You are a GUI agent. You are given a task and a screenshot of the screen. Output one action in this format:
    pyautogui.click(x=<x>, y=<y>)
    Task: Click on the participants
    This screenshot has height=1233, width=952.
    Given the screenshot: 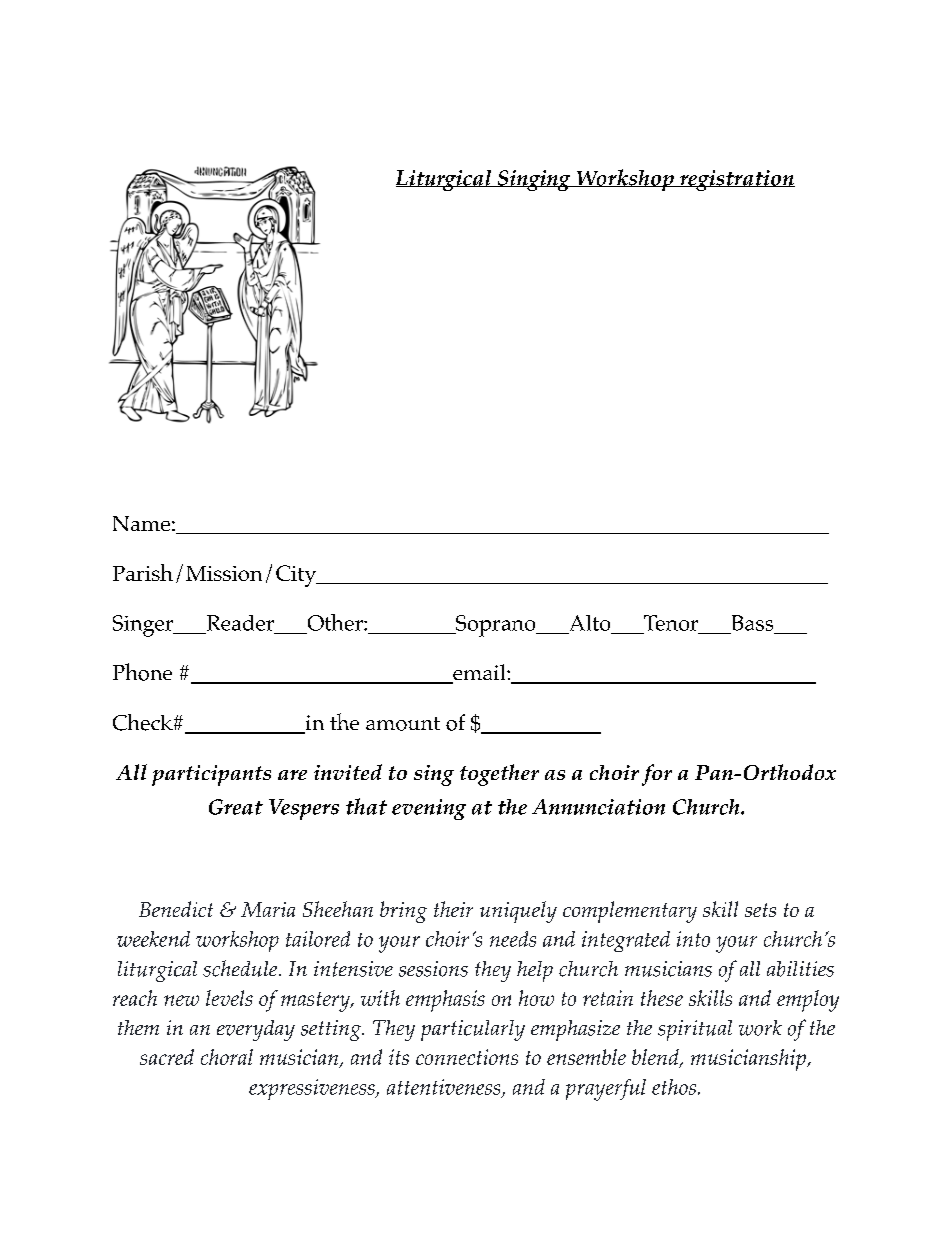 What is the action you would take?
    pyautogui.click(x=211, y=775)
